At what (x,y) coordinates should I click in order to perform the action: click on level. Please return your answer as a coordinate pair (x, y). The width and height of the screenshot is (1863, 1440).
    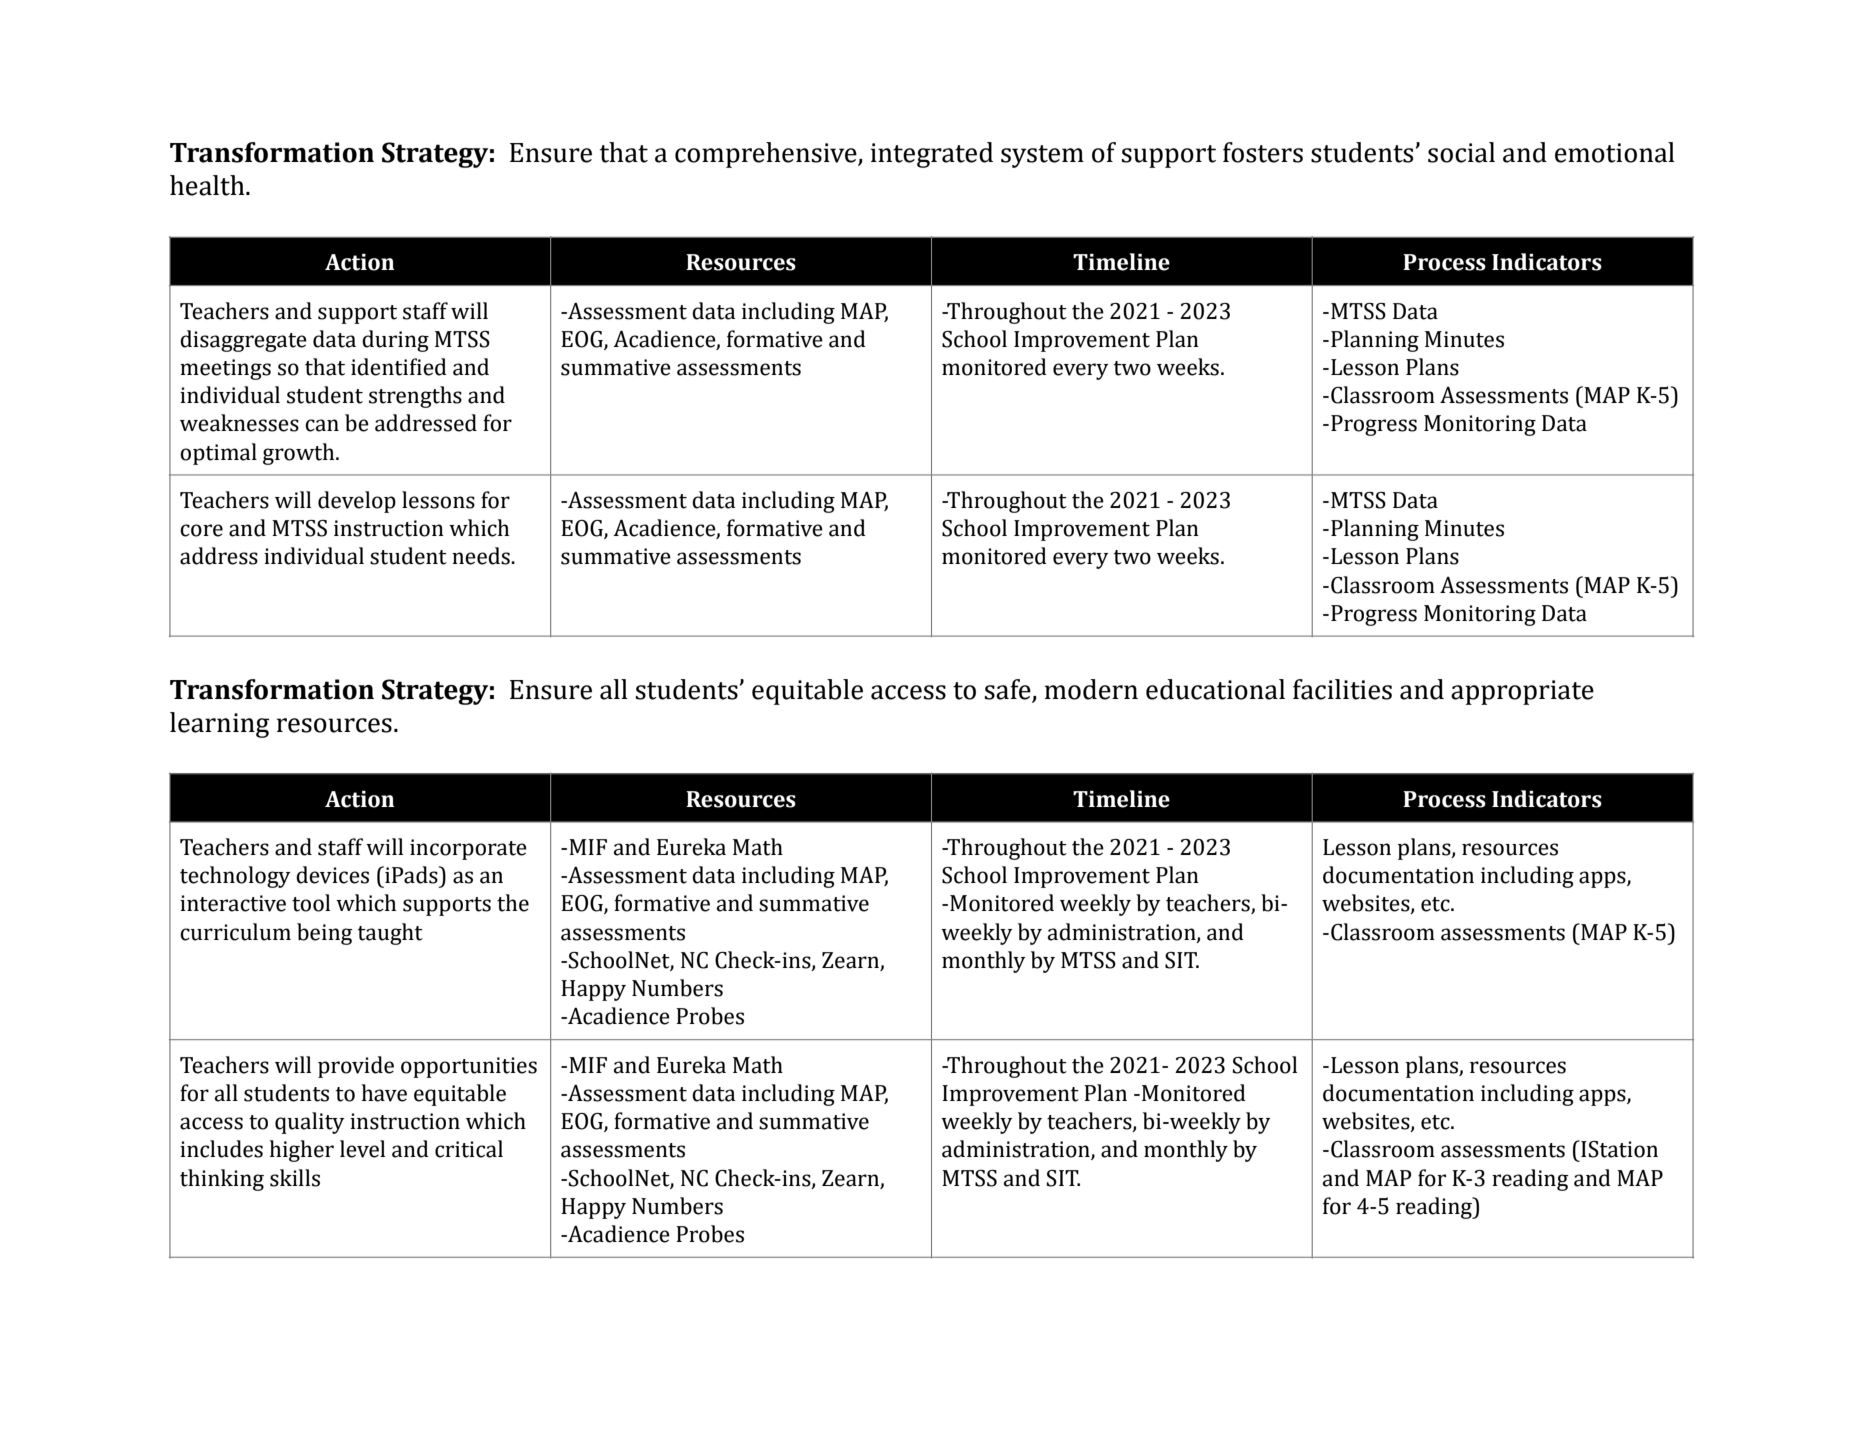
    Looking at the image, I should click on (362, 1149).
